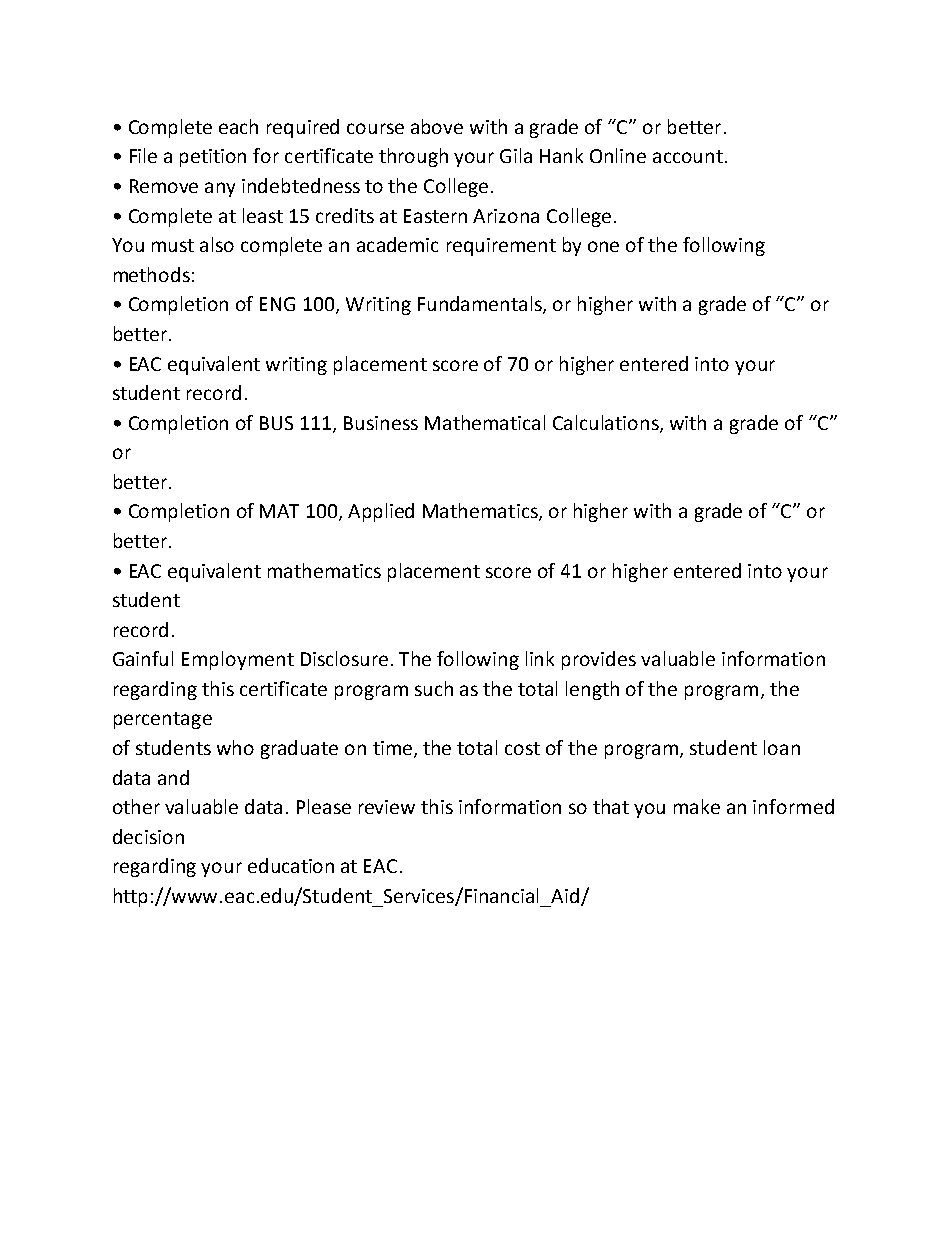 The height and width of the document is (1233, 952). What do you see at coordinates (485, 422) in the document?
I see `Mathematical` at bounding box center [485, 422].
